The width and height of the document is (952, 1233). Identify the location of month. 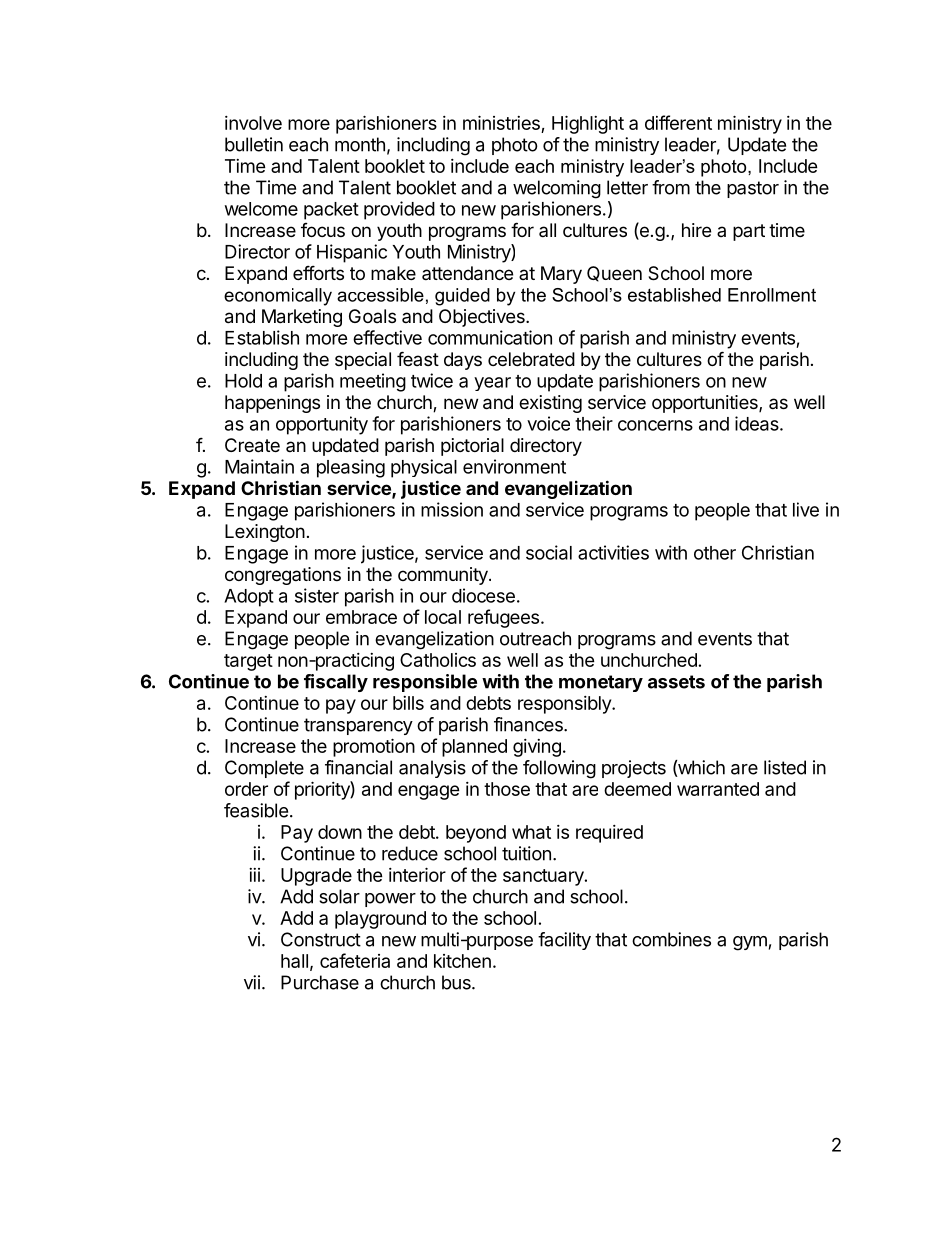
(360, 144).
